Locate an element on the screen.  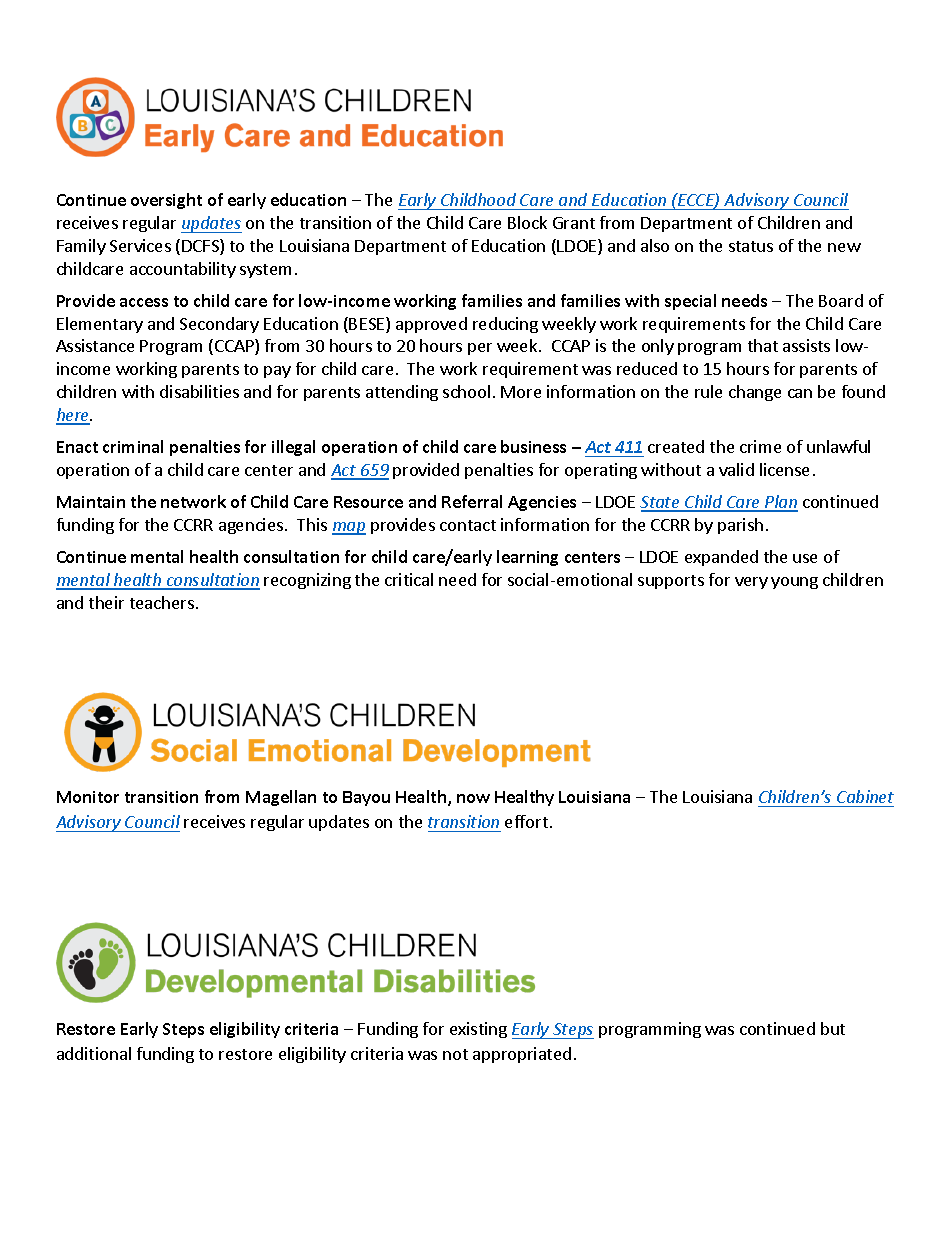
Block is located at coordinates (527, 222).
